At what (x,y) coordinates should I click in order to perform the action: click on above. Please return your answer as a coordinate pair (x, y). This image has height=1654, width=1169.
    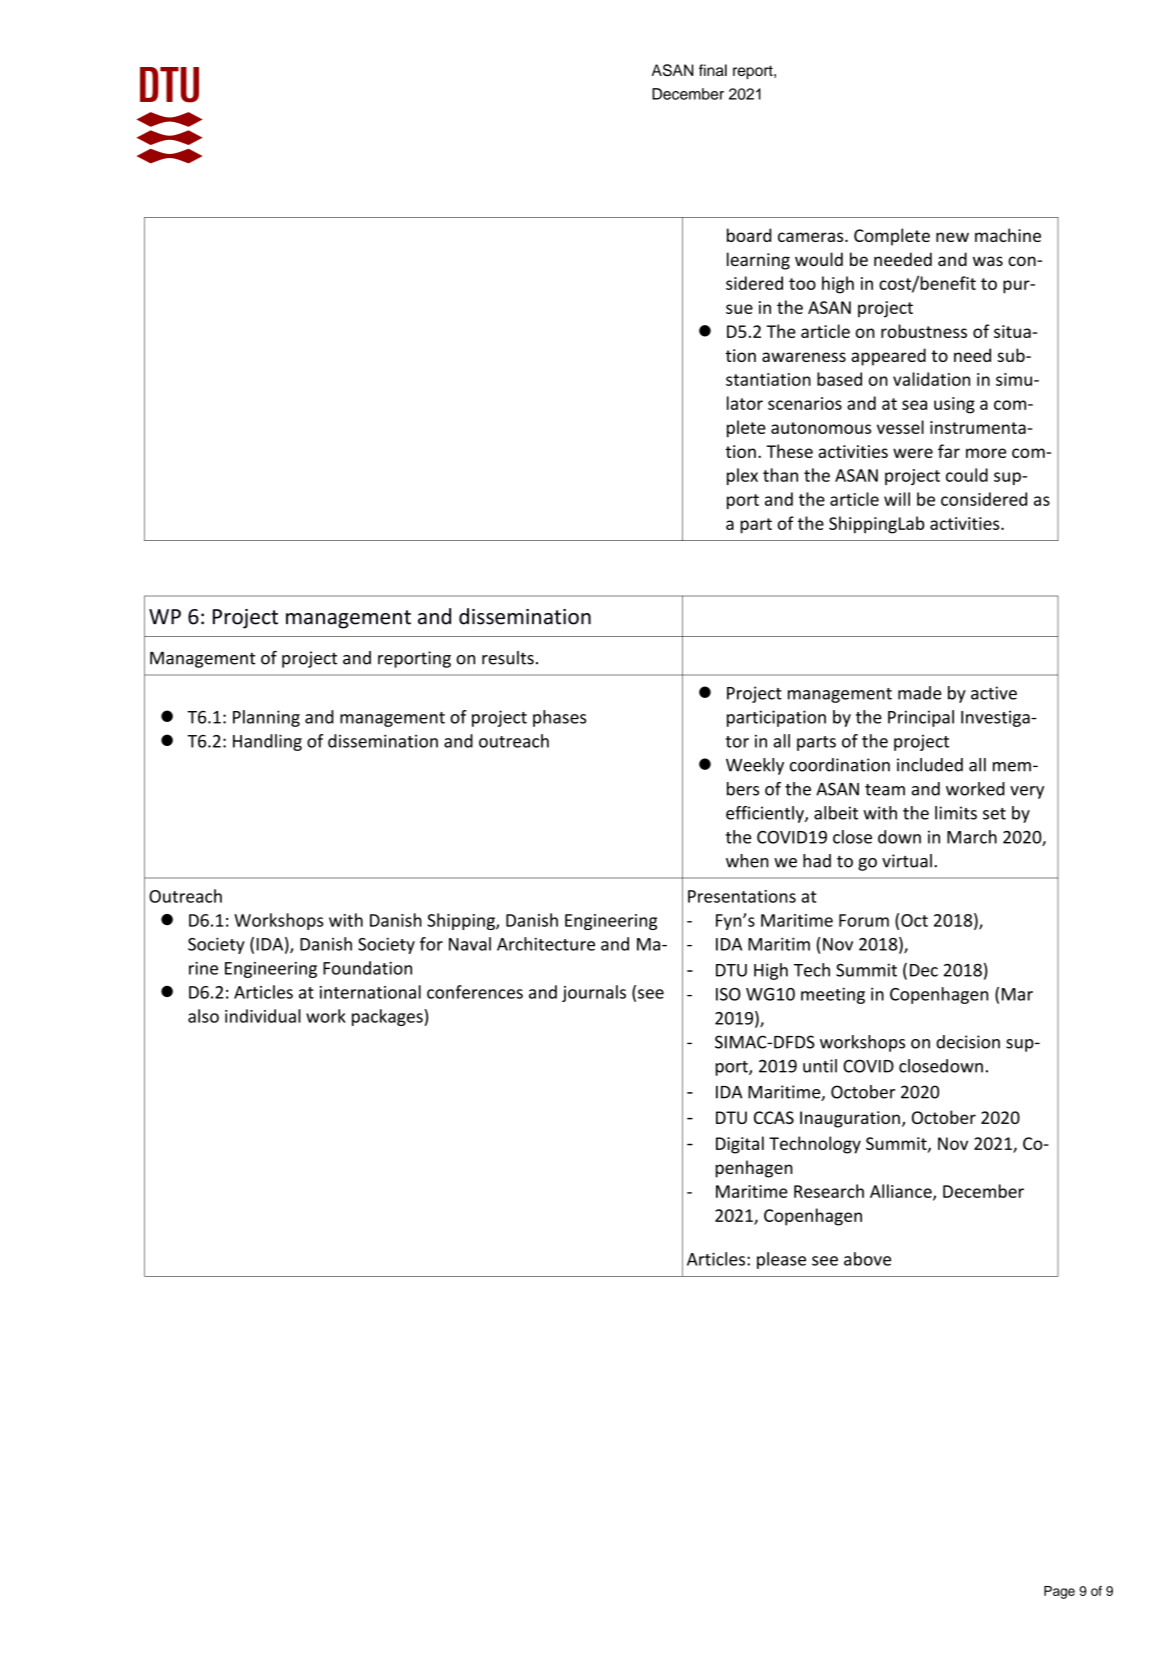
    Looking at the image, I should click on (867, 1259).
